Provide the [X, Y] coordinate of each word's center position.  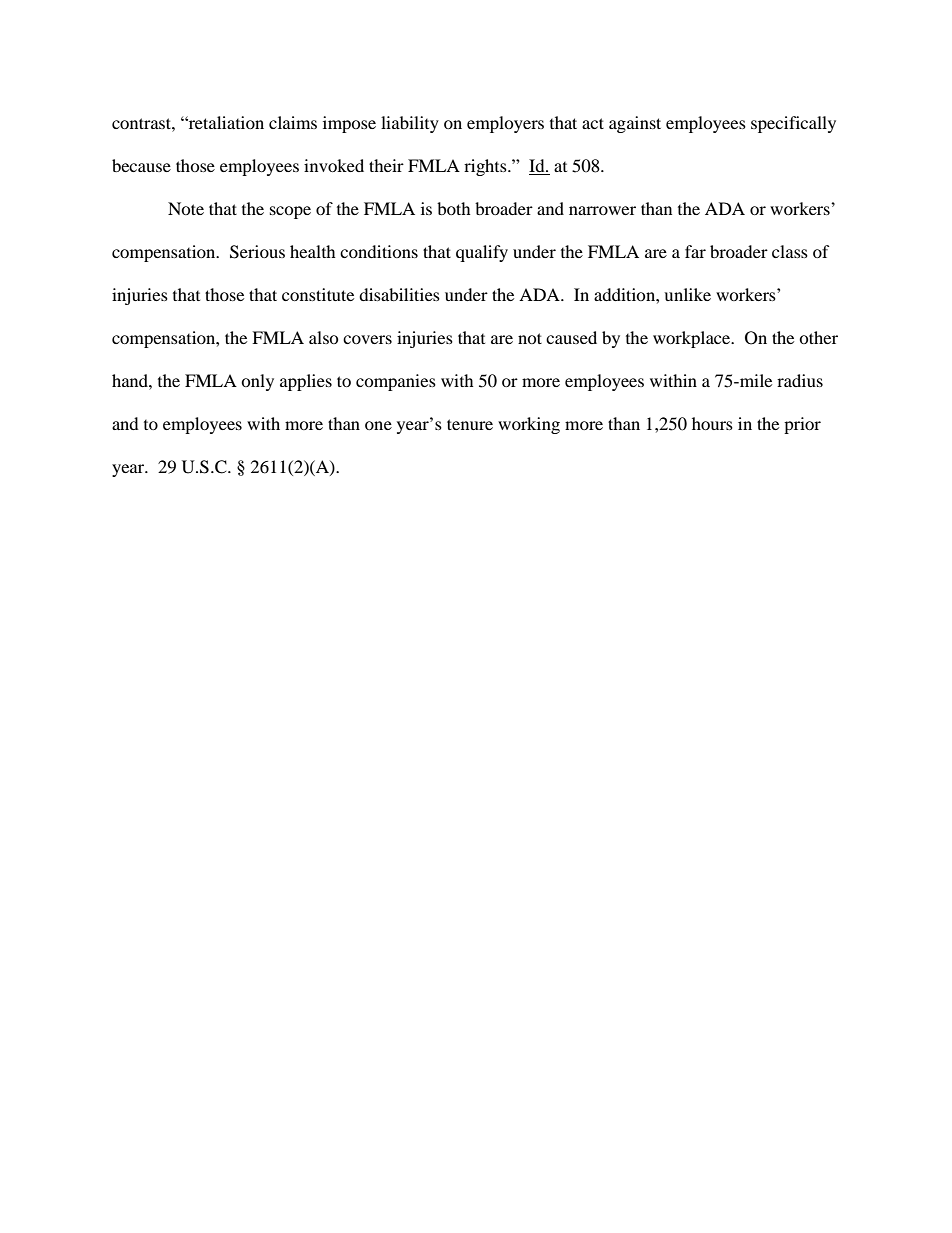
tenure [470, 424]
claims [293, 122]
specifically [793, 124]
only [257, 382]
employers [505, 124]
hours [712, 423]
